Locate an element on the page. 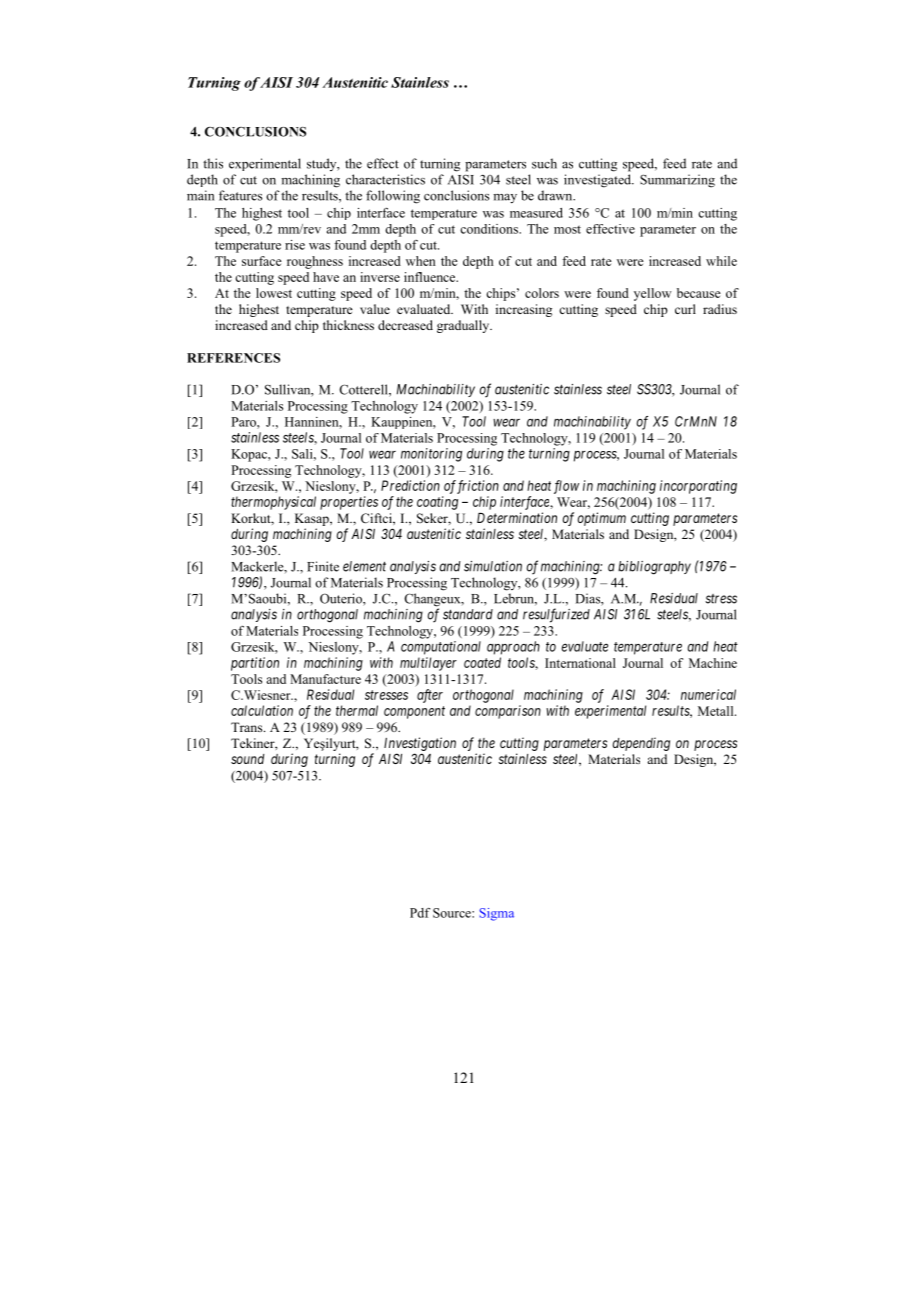 This image has height=1308, width=924. depending is located at coordinates (641, 744).
